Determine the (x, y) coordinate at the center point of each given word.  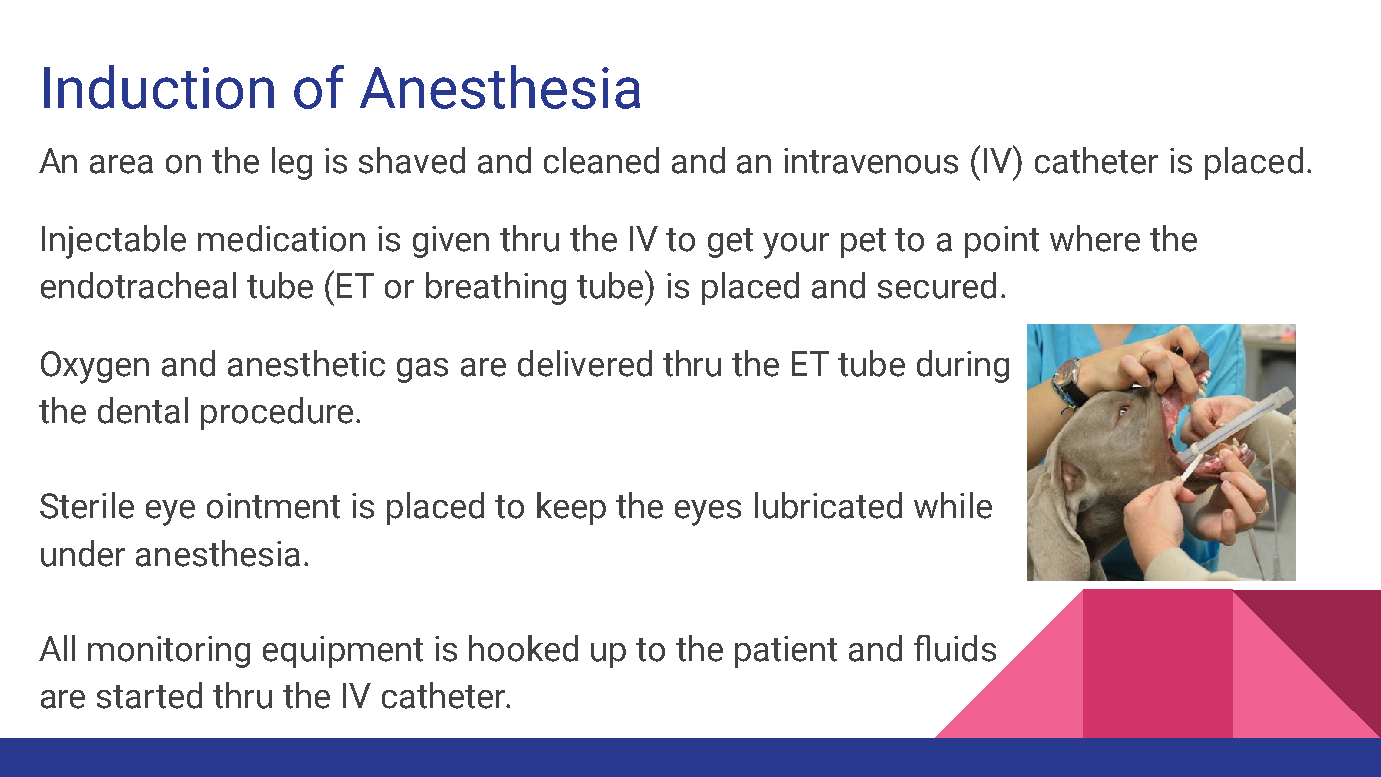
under (83, 553)
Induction (159, 87)
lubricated (828, 505)
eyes (708, 513)
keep (571, 508)
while (953, 505)
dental (143, 410)
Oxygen (95, 367)
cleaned (601, 160)
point (1002, 242)
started (149, 695)
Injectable (114, 242)
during (963, 366)
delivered (585, 363)
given (451, 242)
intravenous (871, 161)
